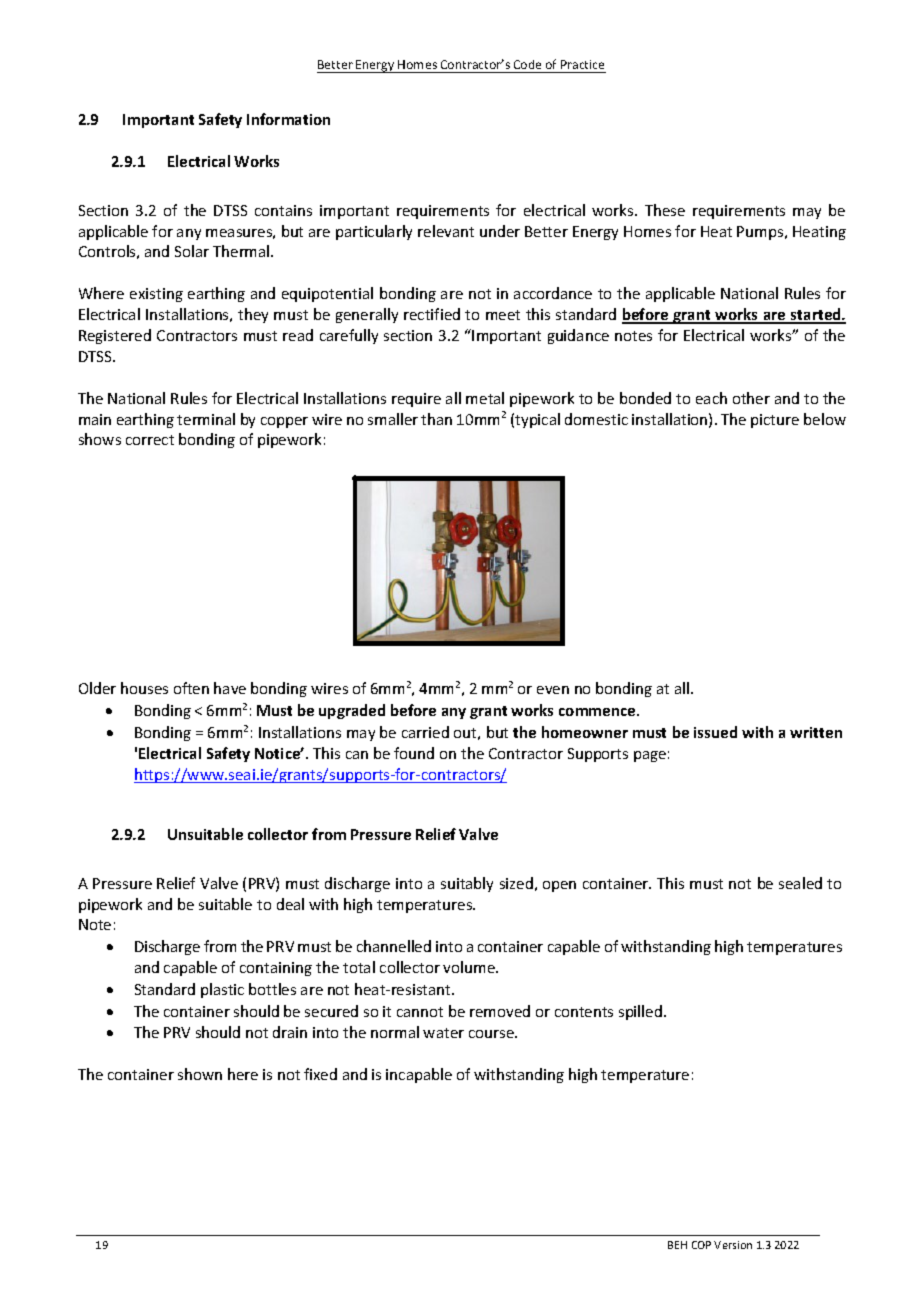 The height and width of the image is (1308, 924). Describe the element at coordinates (425, 732) in the image. I see `carried` at that location.
